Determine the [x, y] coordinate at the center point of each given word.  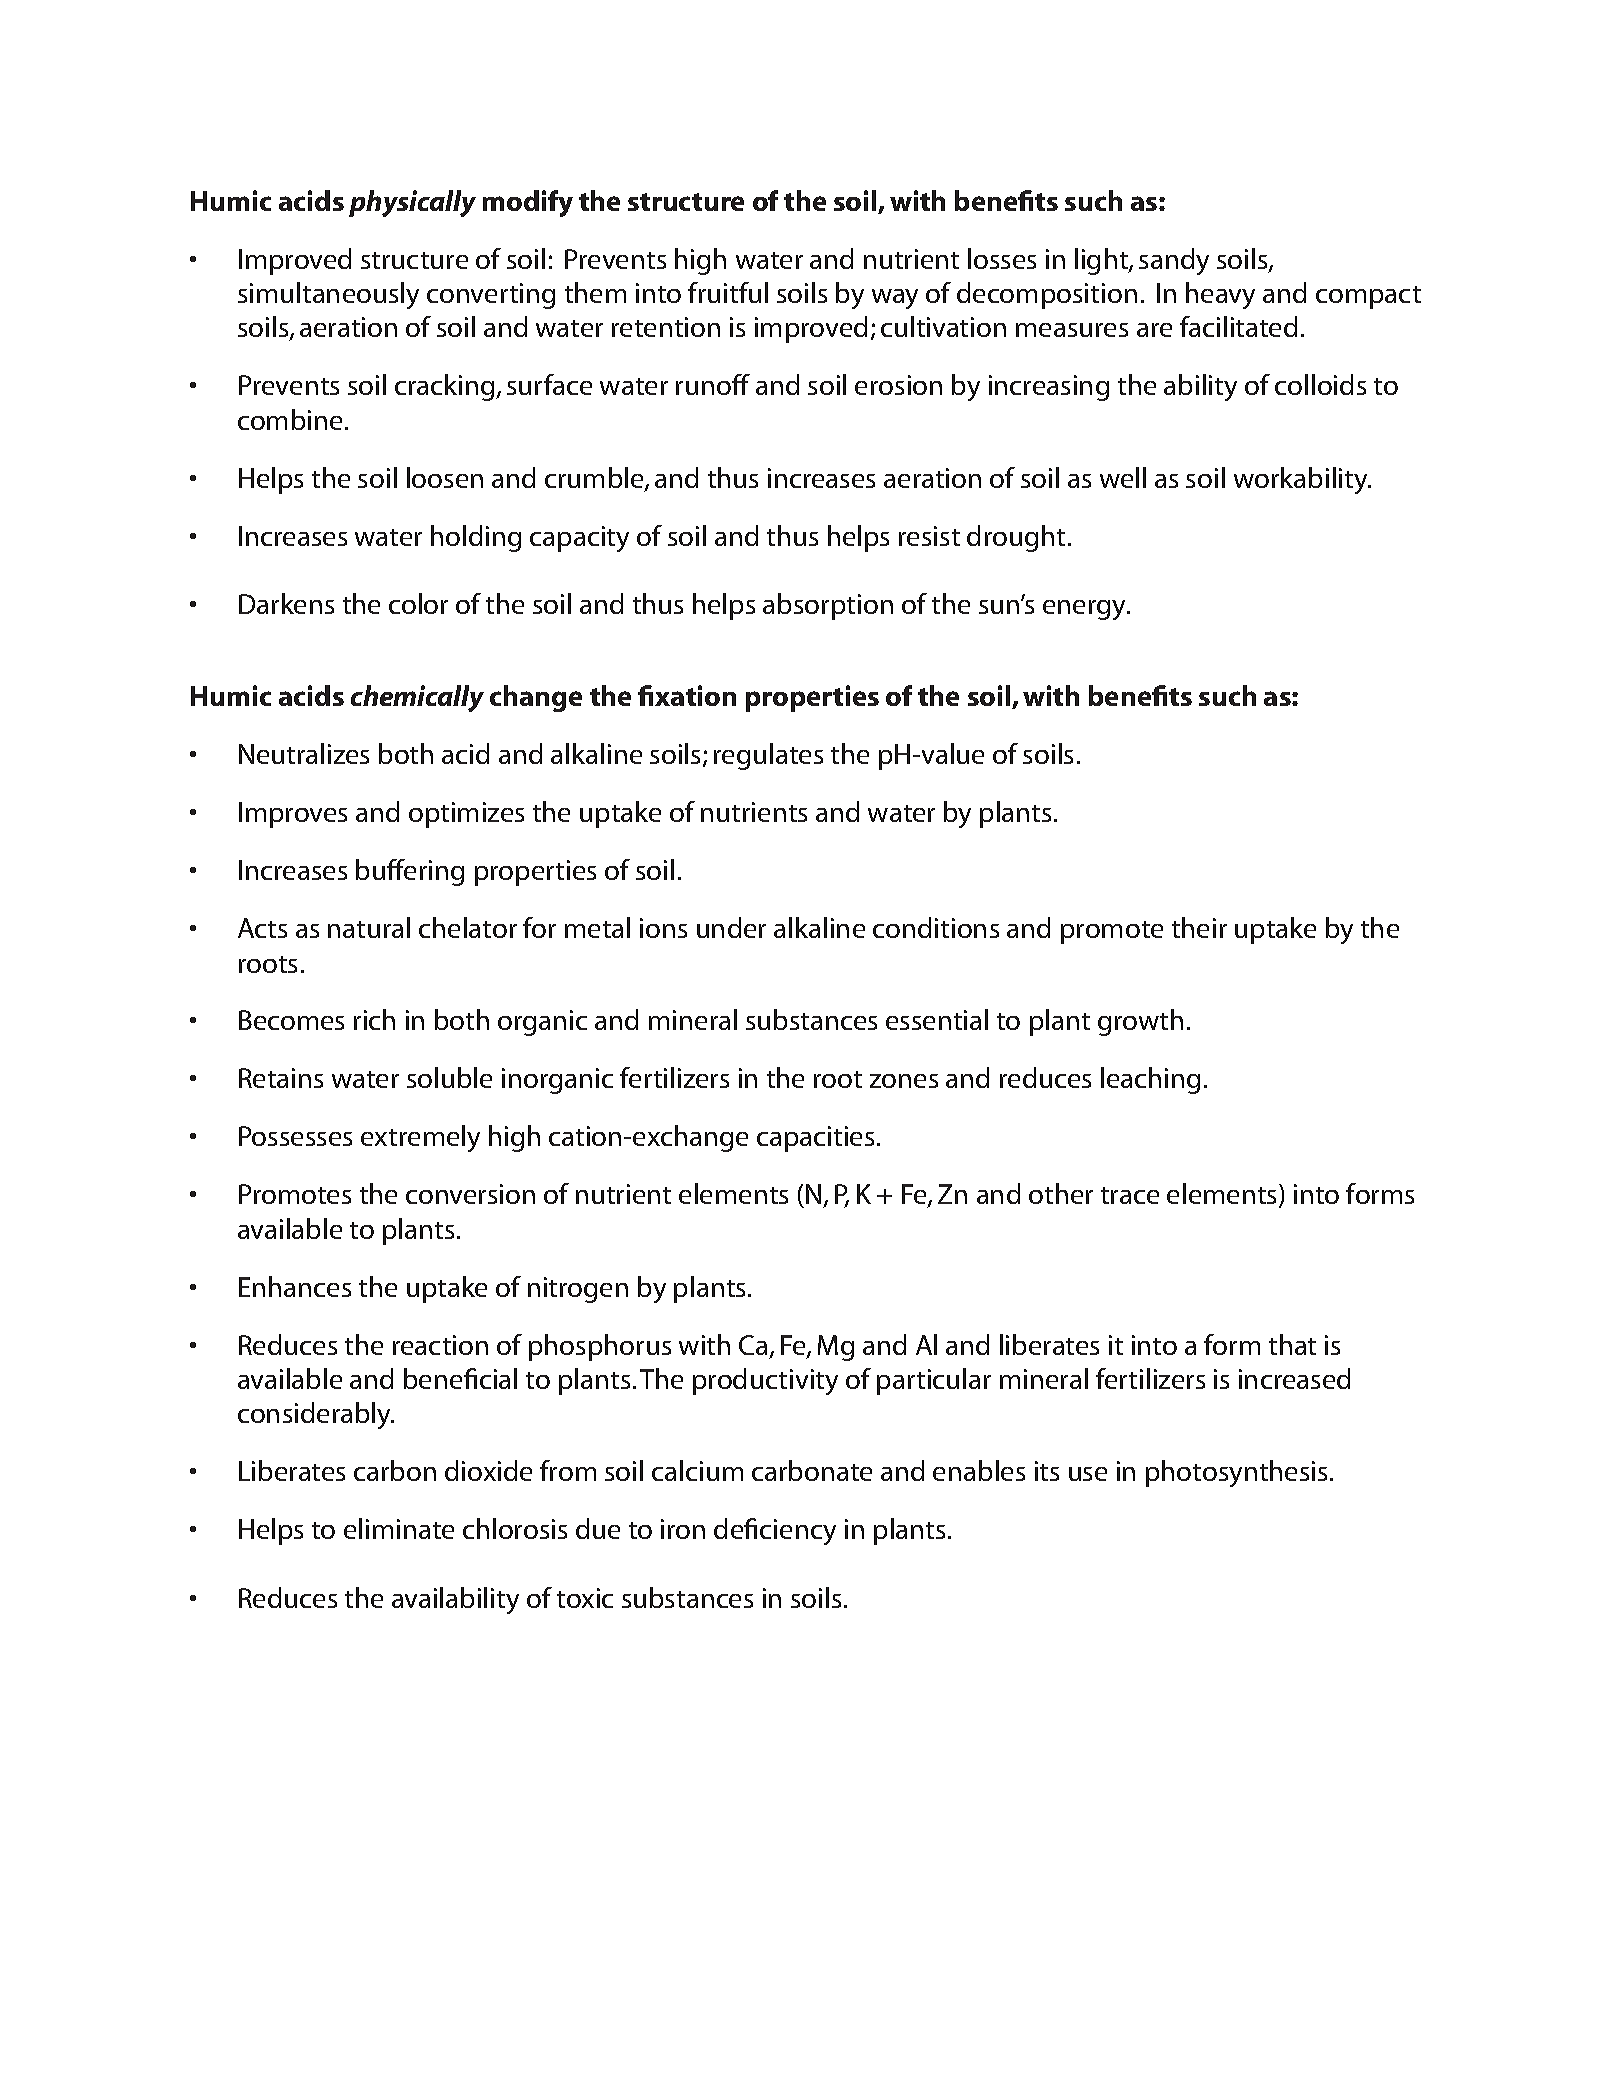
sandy [1174, 261]
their [1199, 927]
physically [412, 203]
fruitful [728, 292]
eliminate [399, 1528]
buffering [410, 872]
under [731, 927]
